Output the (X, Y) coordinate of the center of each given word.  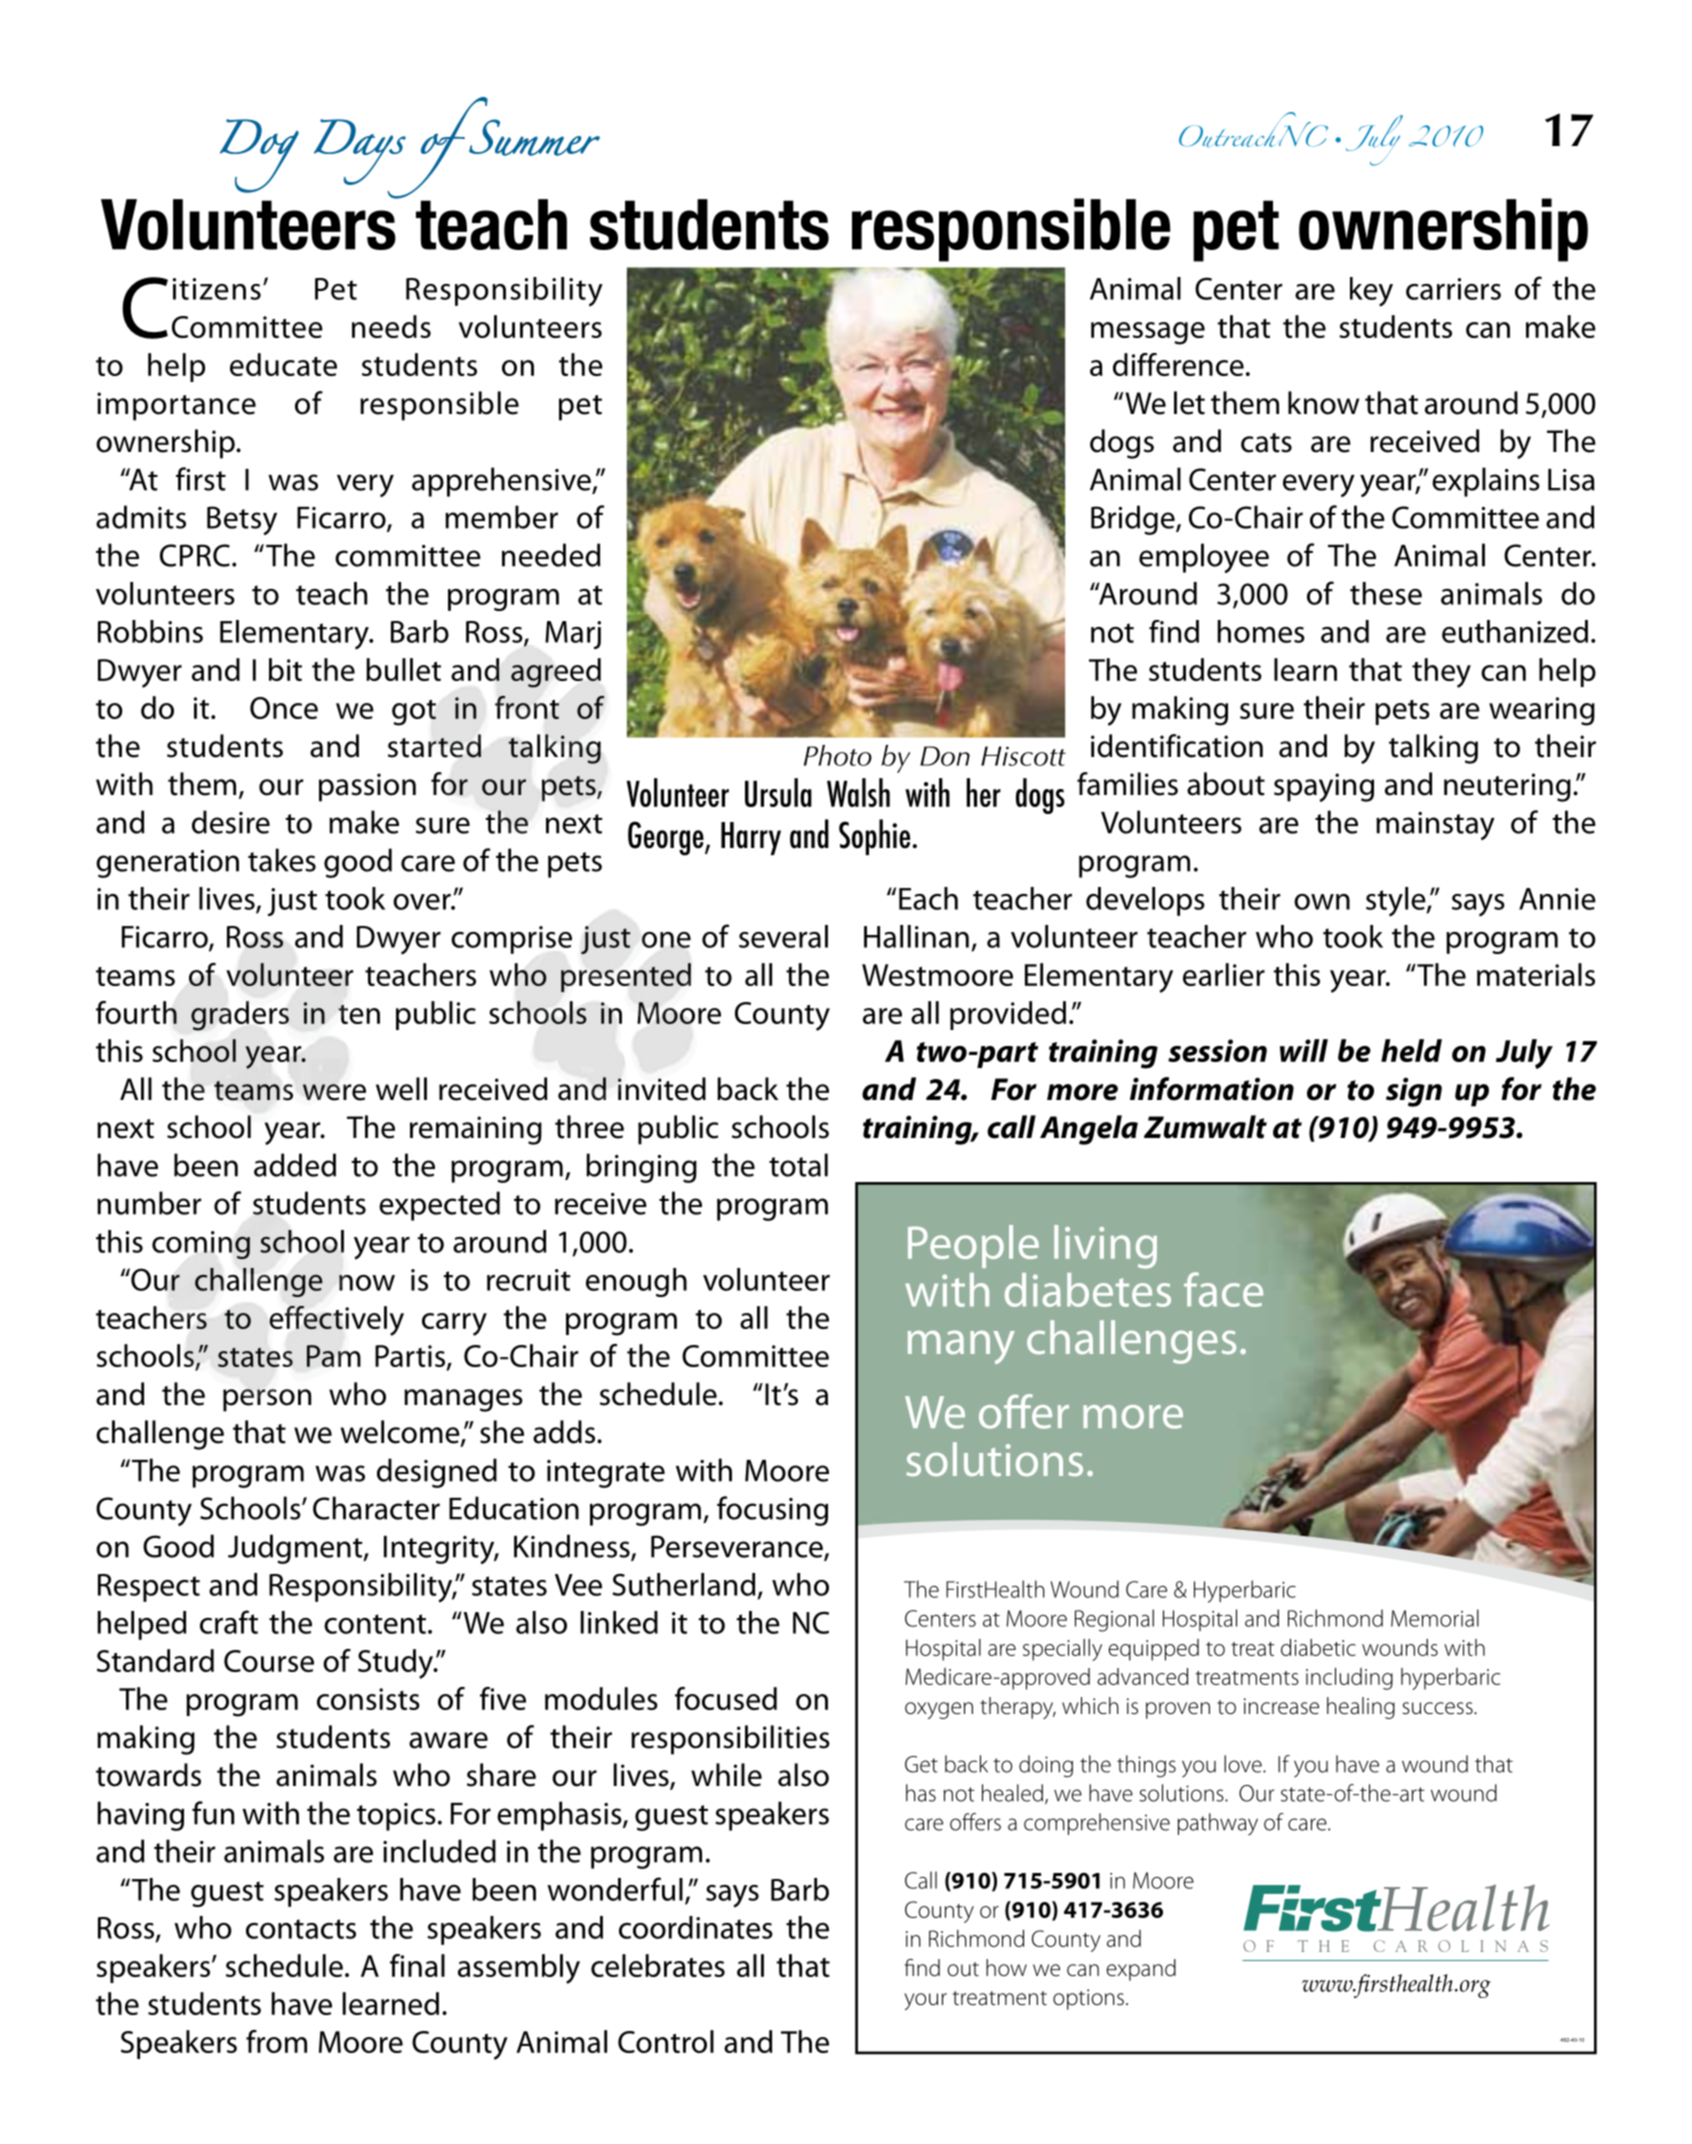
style (1397, 902)
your (926, 2001)
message (1148, 333)
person (267, 1400)
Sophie (874, 837)
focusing (772, 1511)
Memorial (1435, 1618)
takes (282, 860)
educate (283, 364)
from (276, 2041)
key (1371, 292)
